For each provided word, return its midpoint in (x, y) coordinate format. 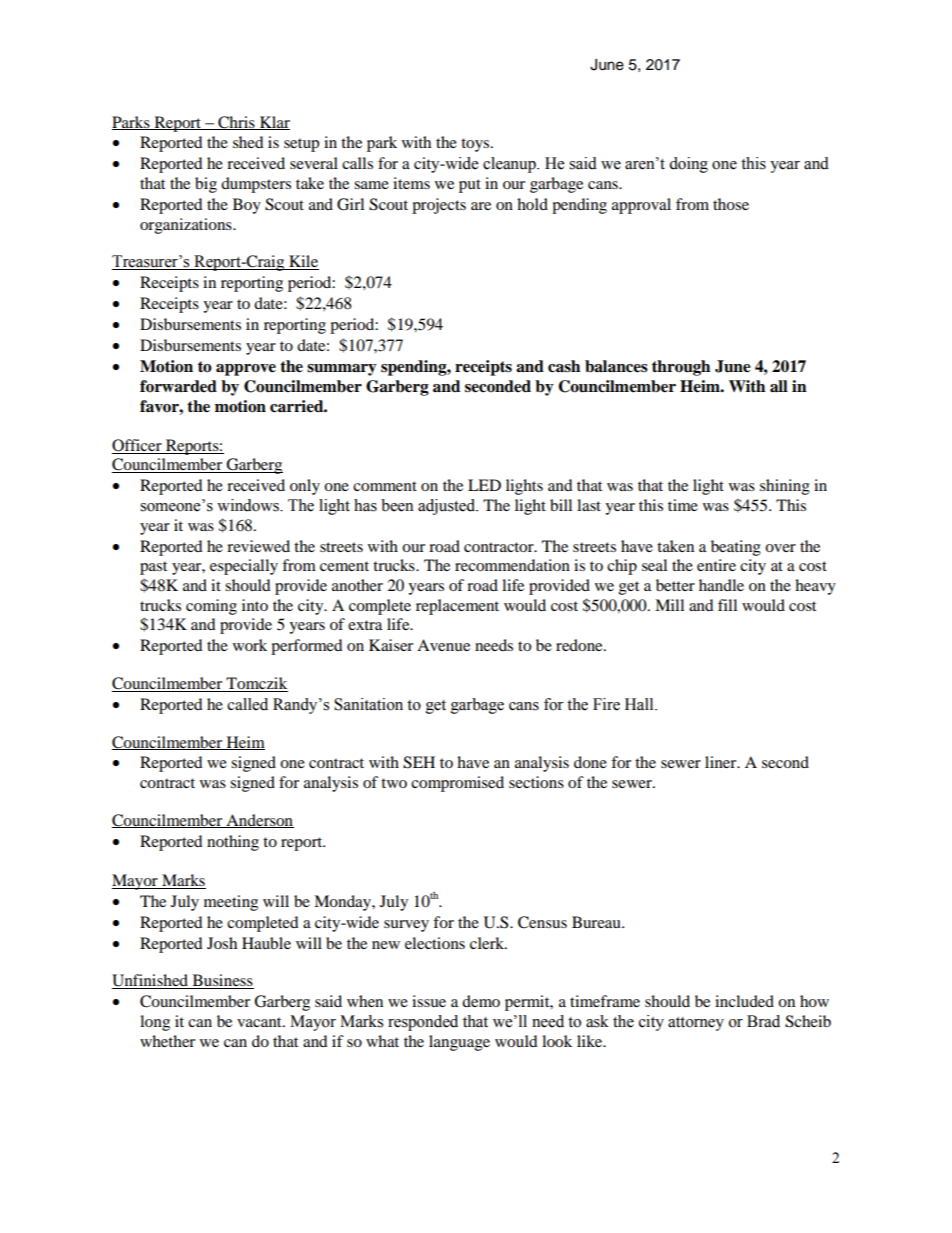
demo (481, 1001)
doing (688, 165)
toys (476, 145)
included (744, 1001)
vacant (260, 1022)
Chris (236, 123)
